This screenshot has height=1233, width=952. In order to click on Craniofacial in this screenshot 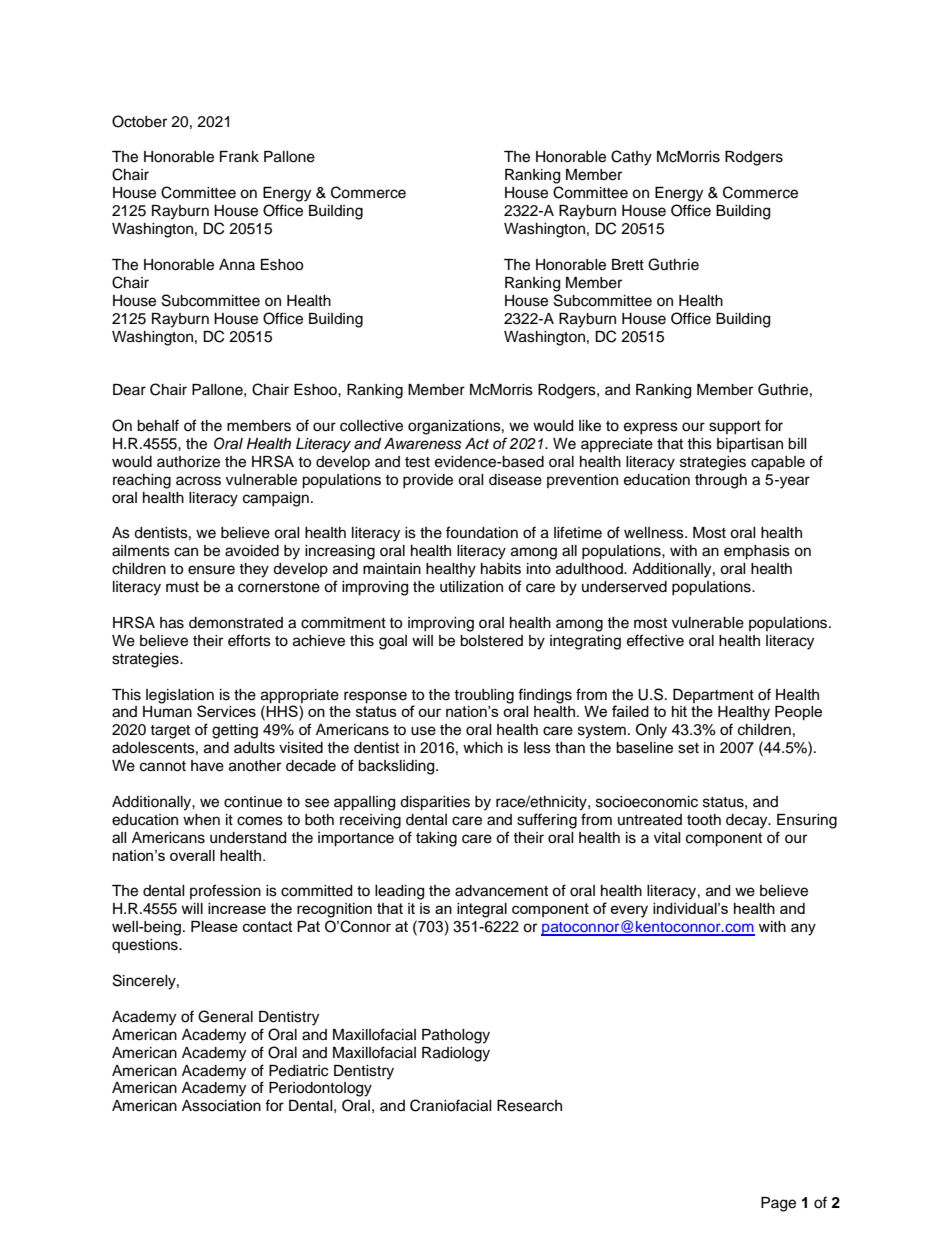, I will do `click(451, 1105)`.
